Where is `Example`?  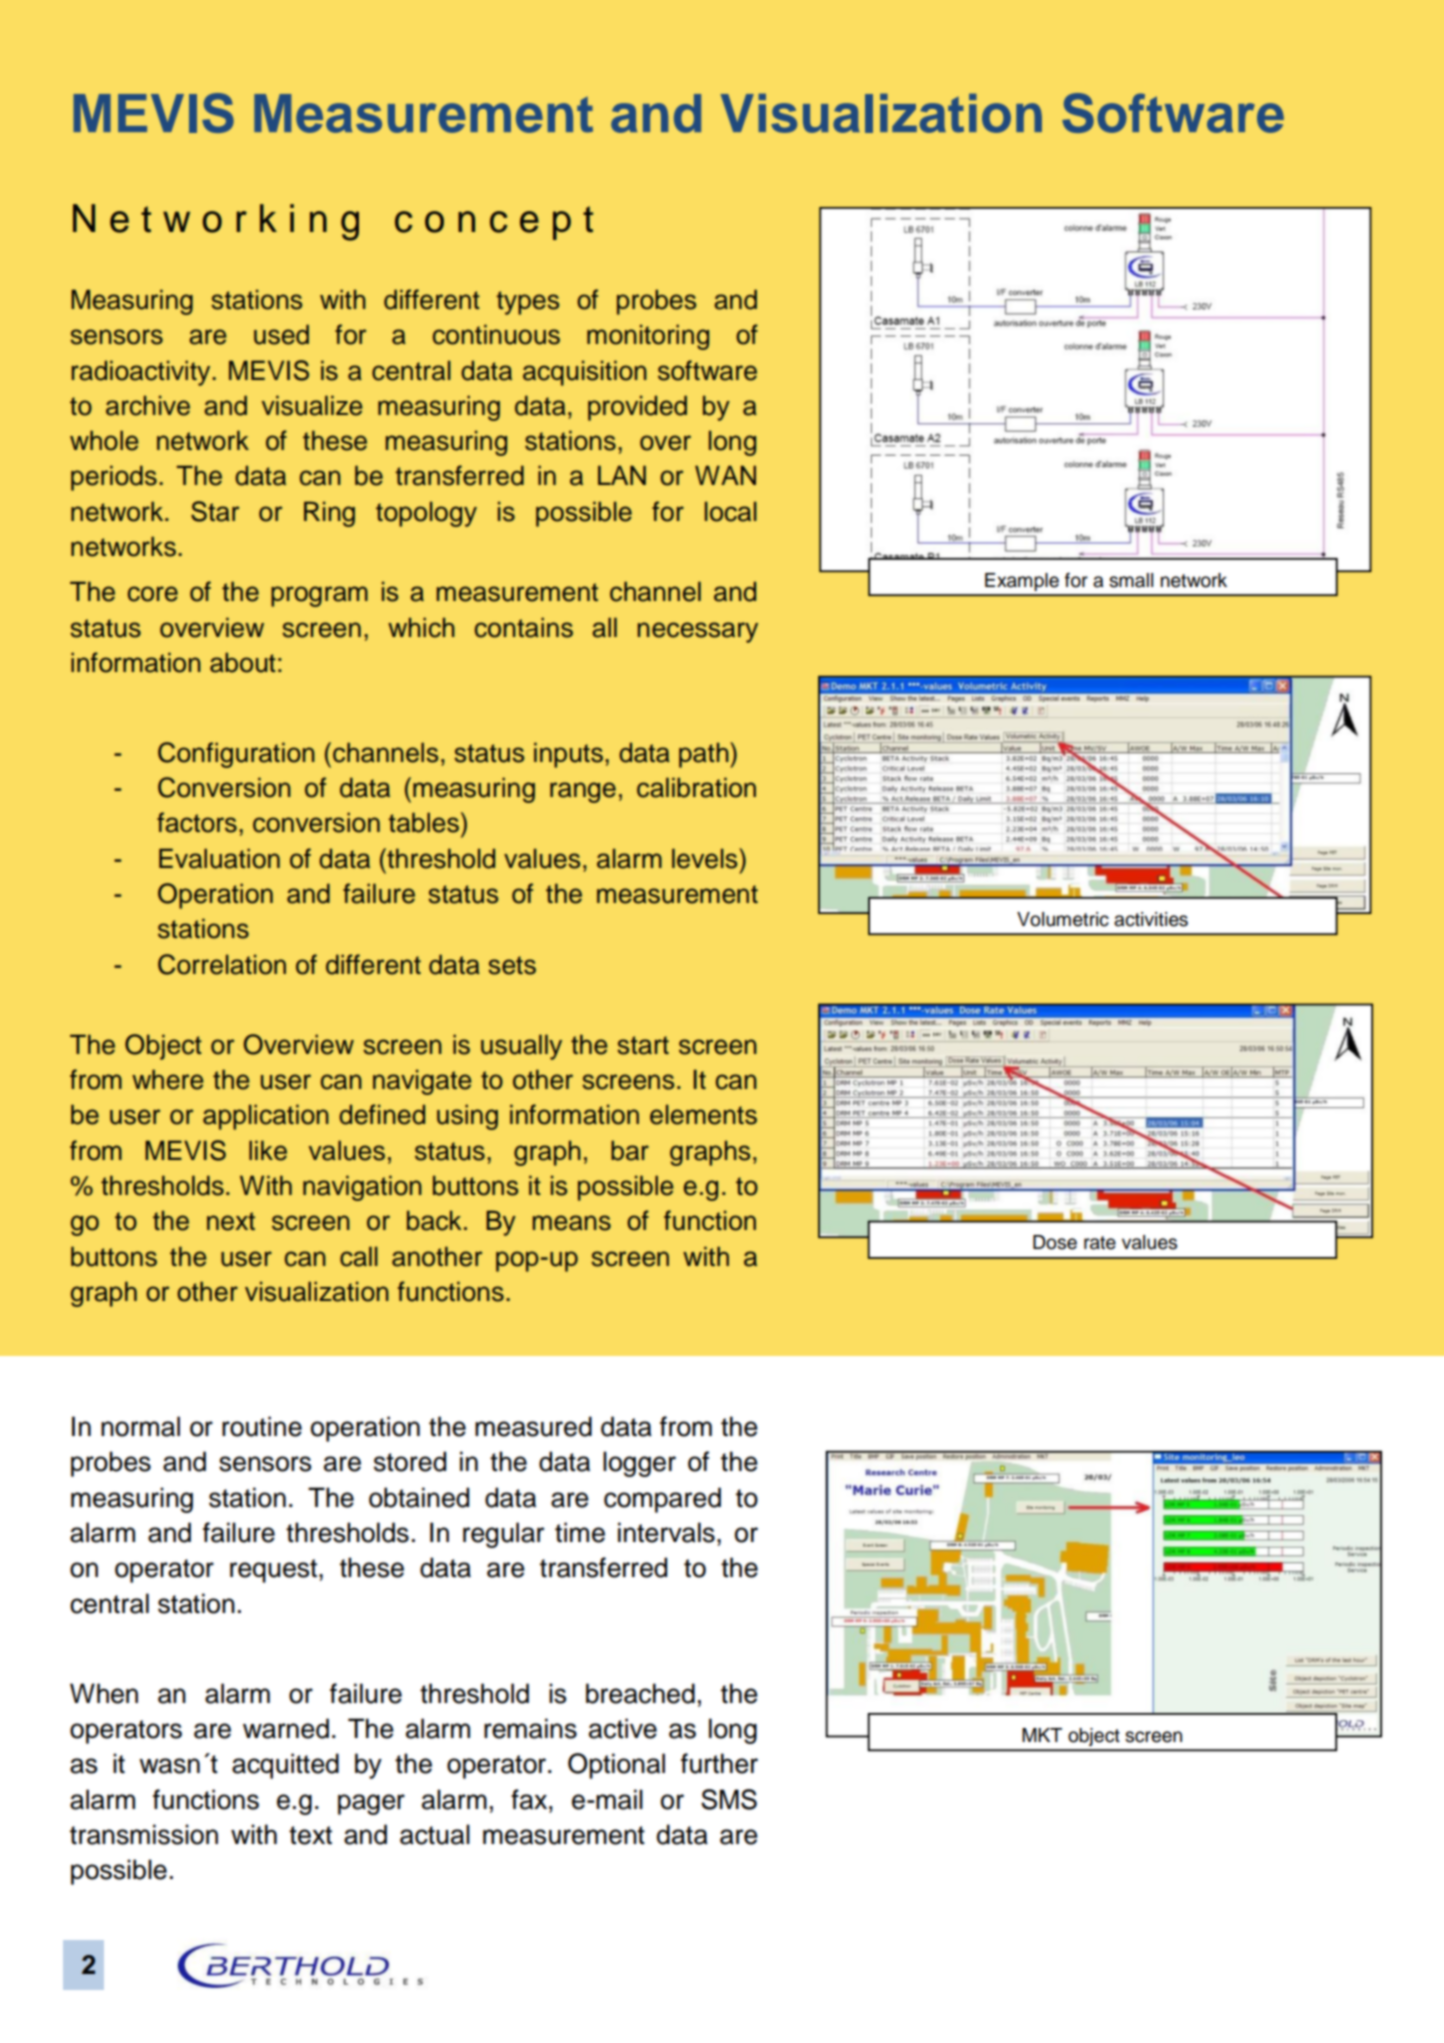
Example is located at coordinates (1022, 582).
